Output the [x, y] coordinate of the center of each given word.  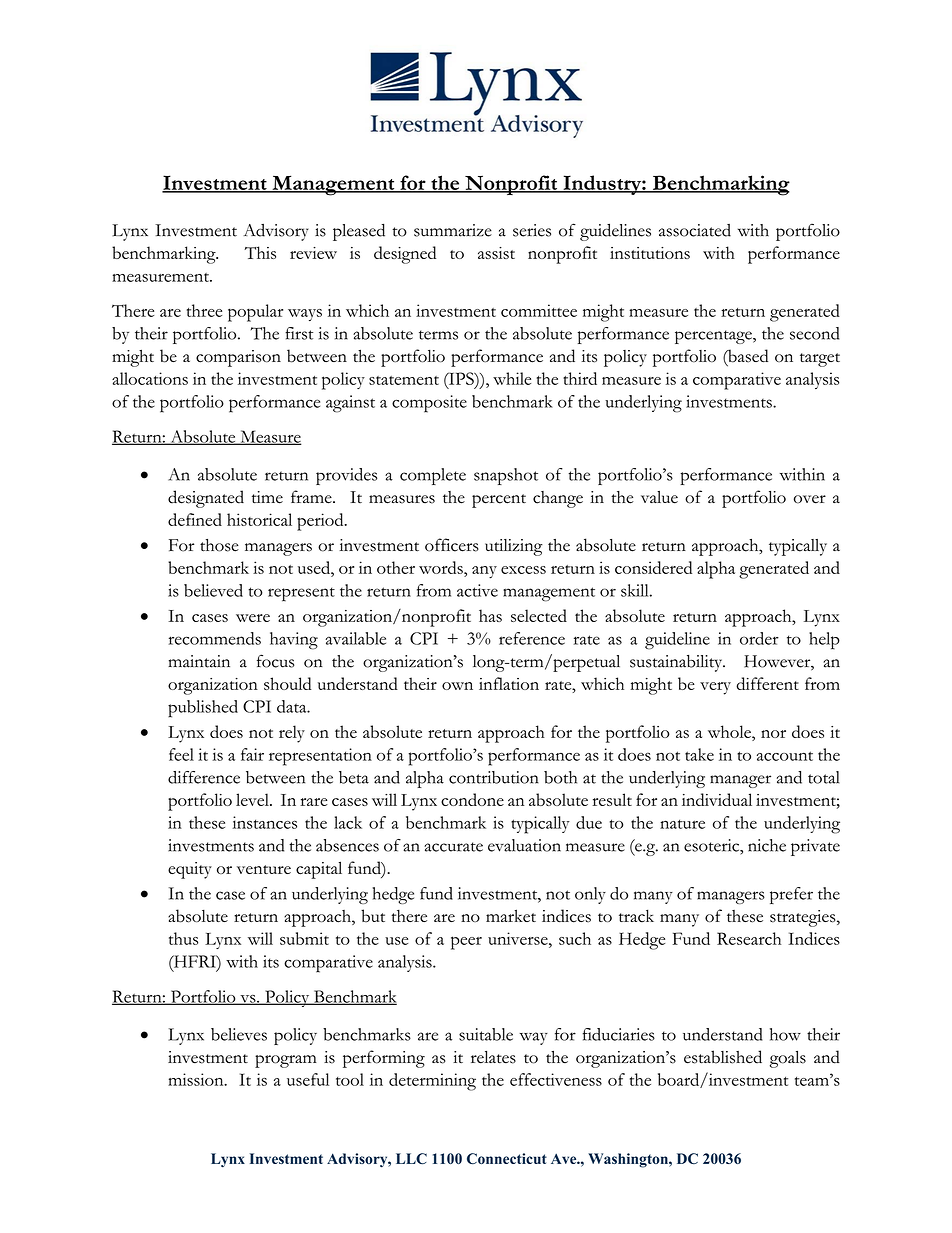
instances [264, 822]
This [260, 252]
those [219, 545]
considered [653, 567]
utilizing [514, 547]
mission [197, 1079]
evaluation [524, 845]
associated [695, 230]
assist [496, 253]
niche [767, 845]
